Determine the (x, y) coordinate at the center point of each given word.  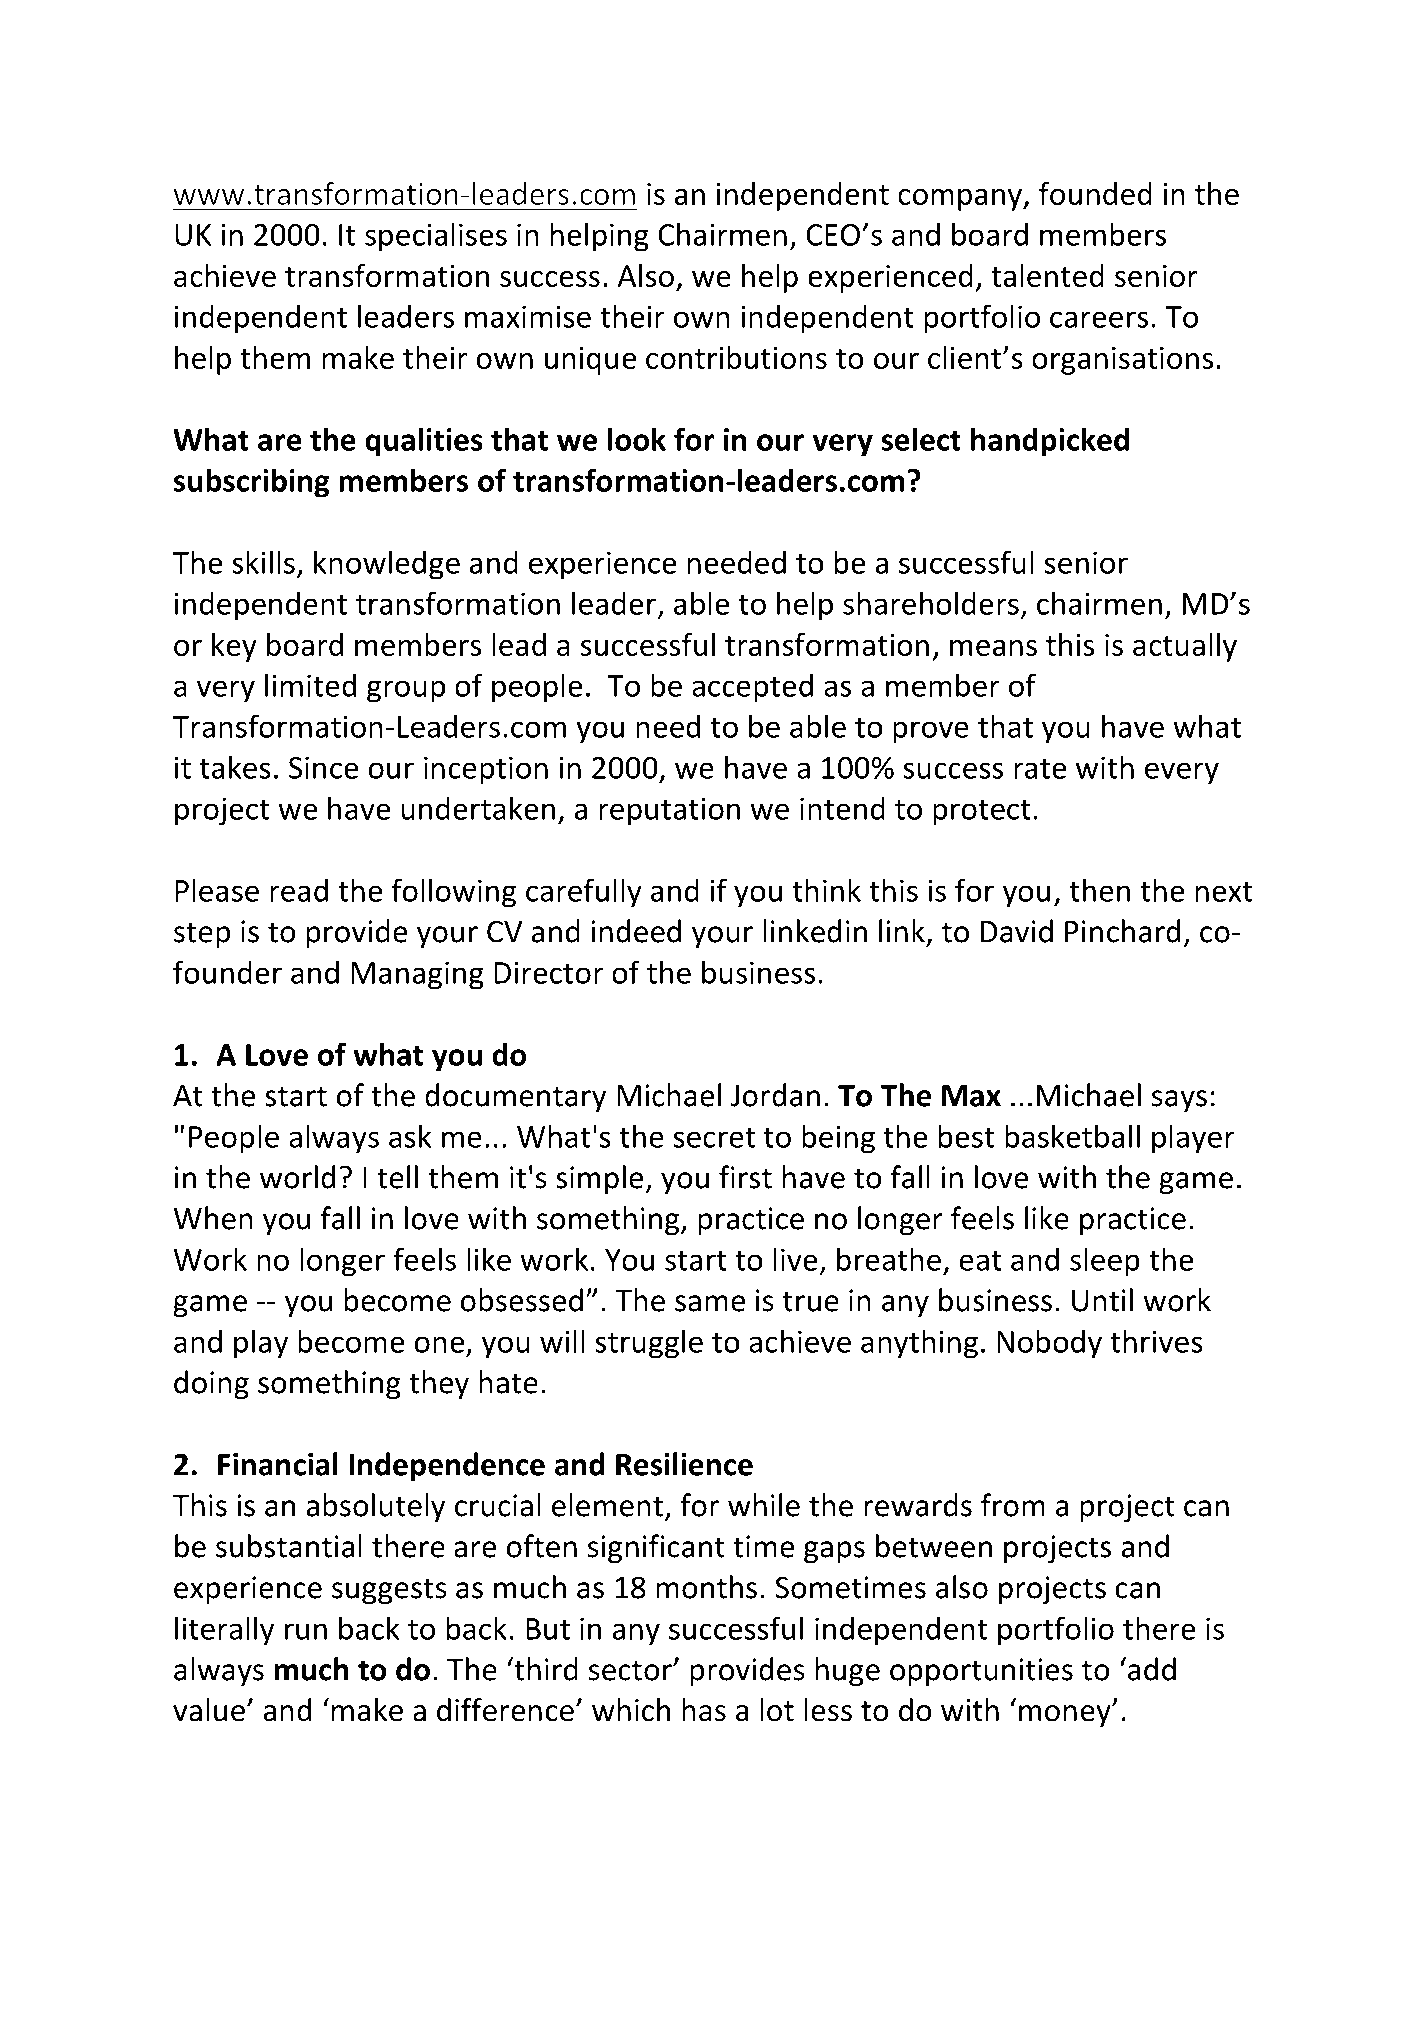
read (299, 890)
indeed (636, 931)
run (306, 1631)
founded (1095, 193)
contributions (736, 357)
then (1100, 890)
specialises (436, 237)
